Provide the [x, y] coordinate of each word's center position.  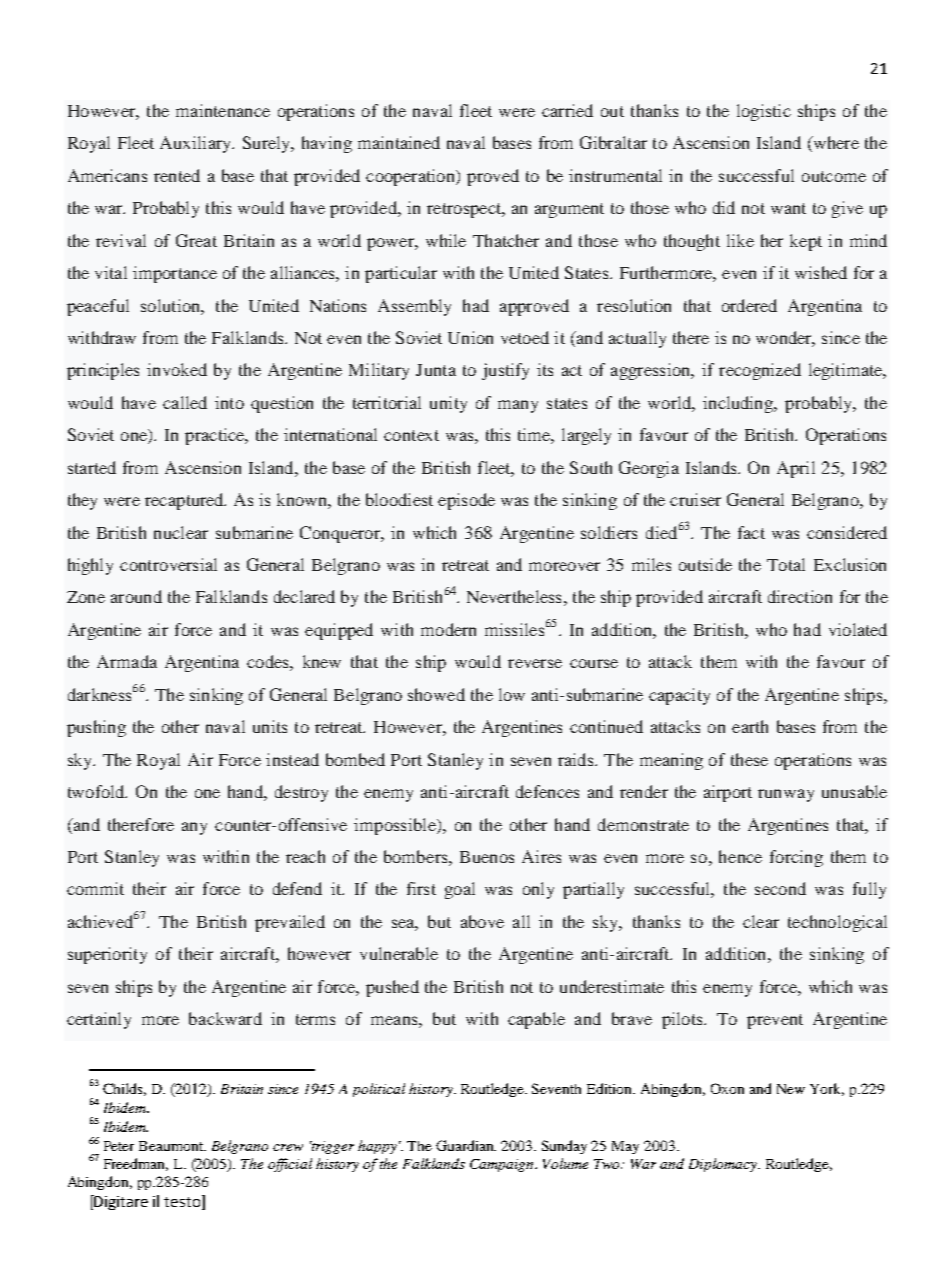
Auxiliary [197, 144]
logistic [764, 112]
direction [800, 596]
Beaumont [172, 1146]
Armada [127, 661]
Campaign [503, 1165]
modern [448, 629]
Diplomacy [724, 1165]
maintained [399, 142]
